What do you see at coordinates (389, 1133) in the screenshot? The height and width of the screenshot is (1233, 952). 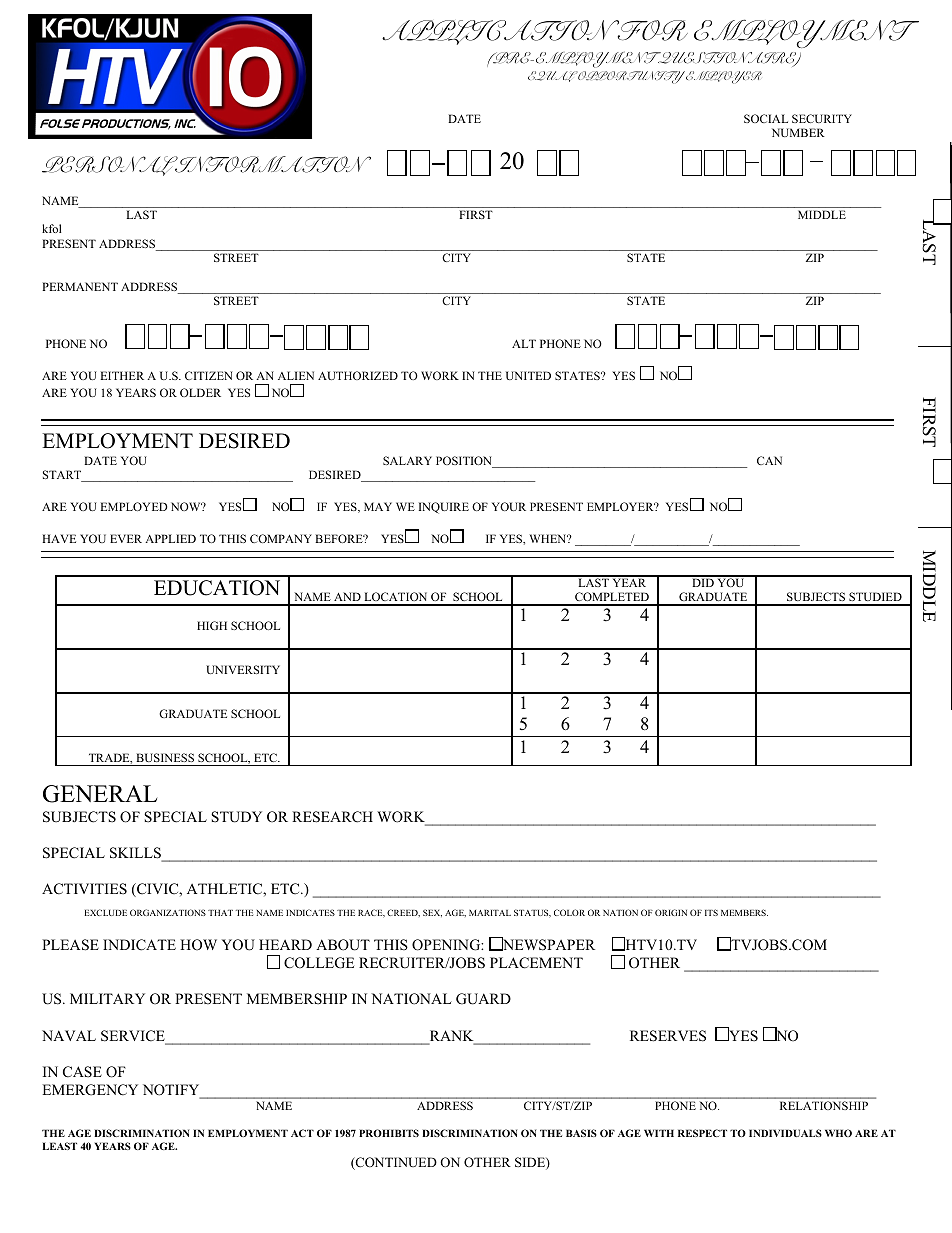 I see `PROHIBITS` at bounding box center [389, 1133].
